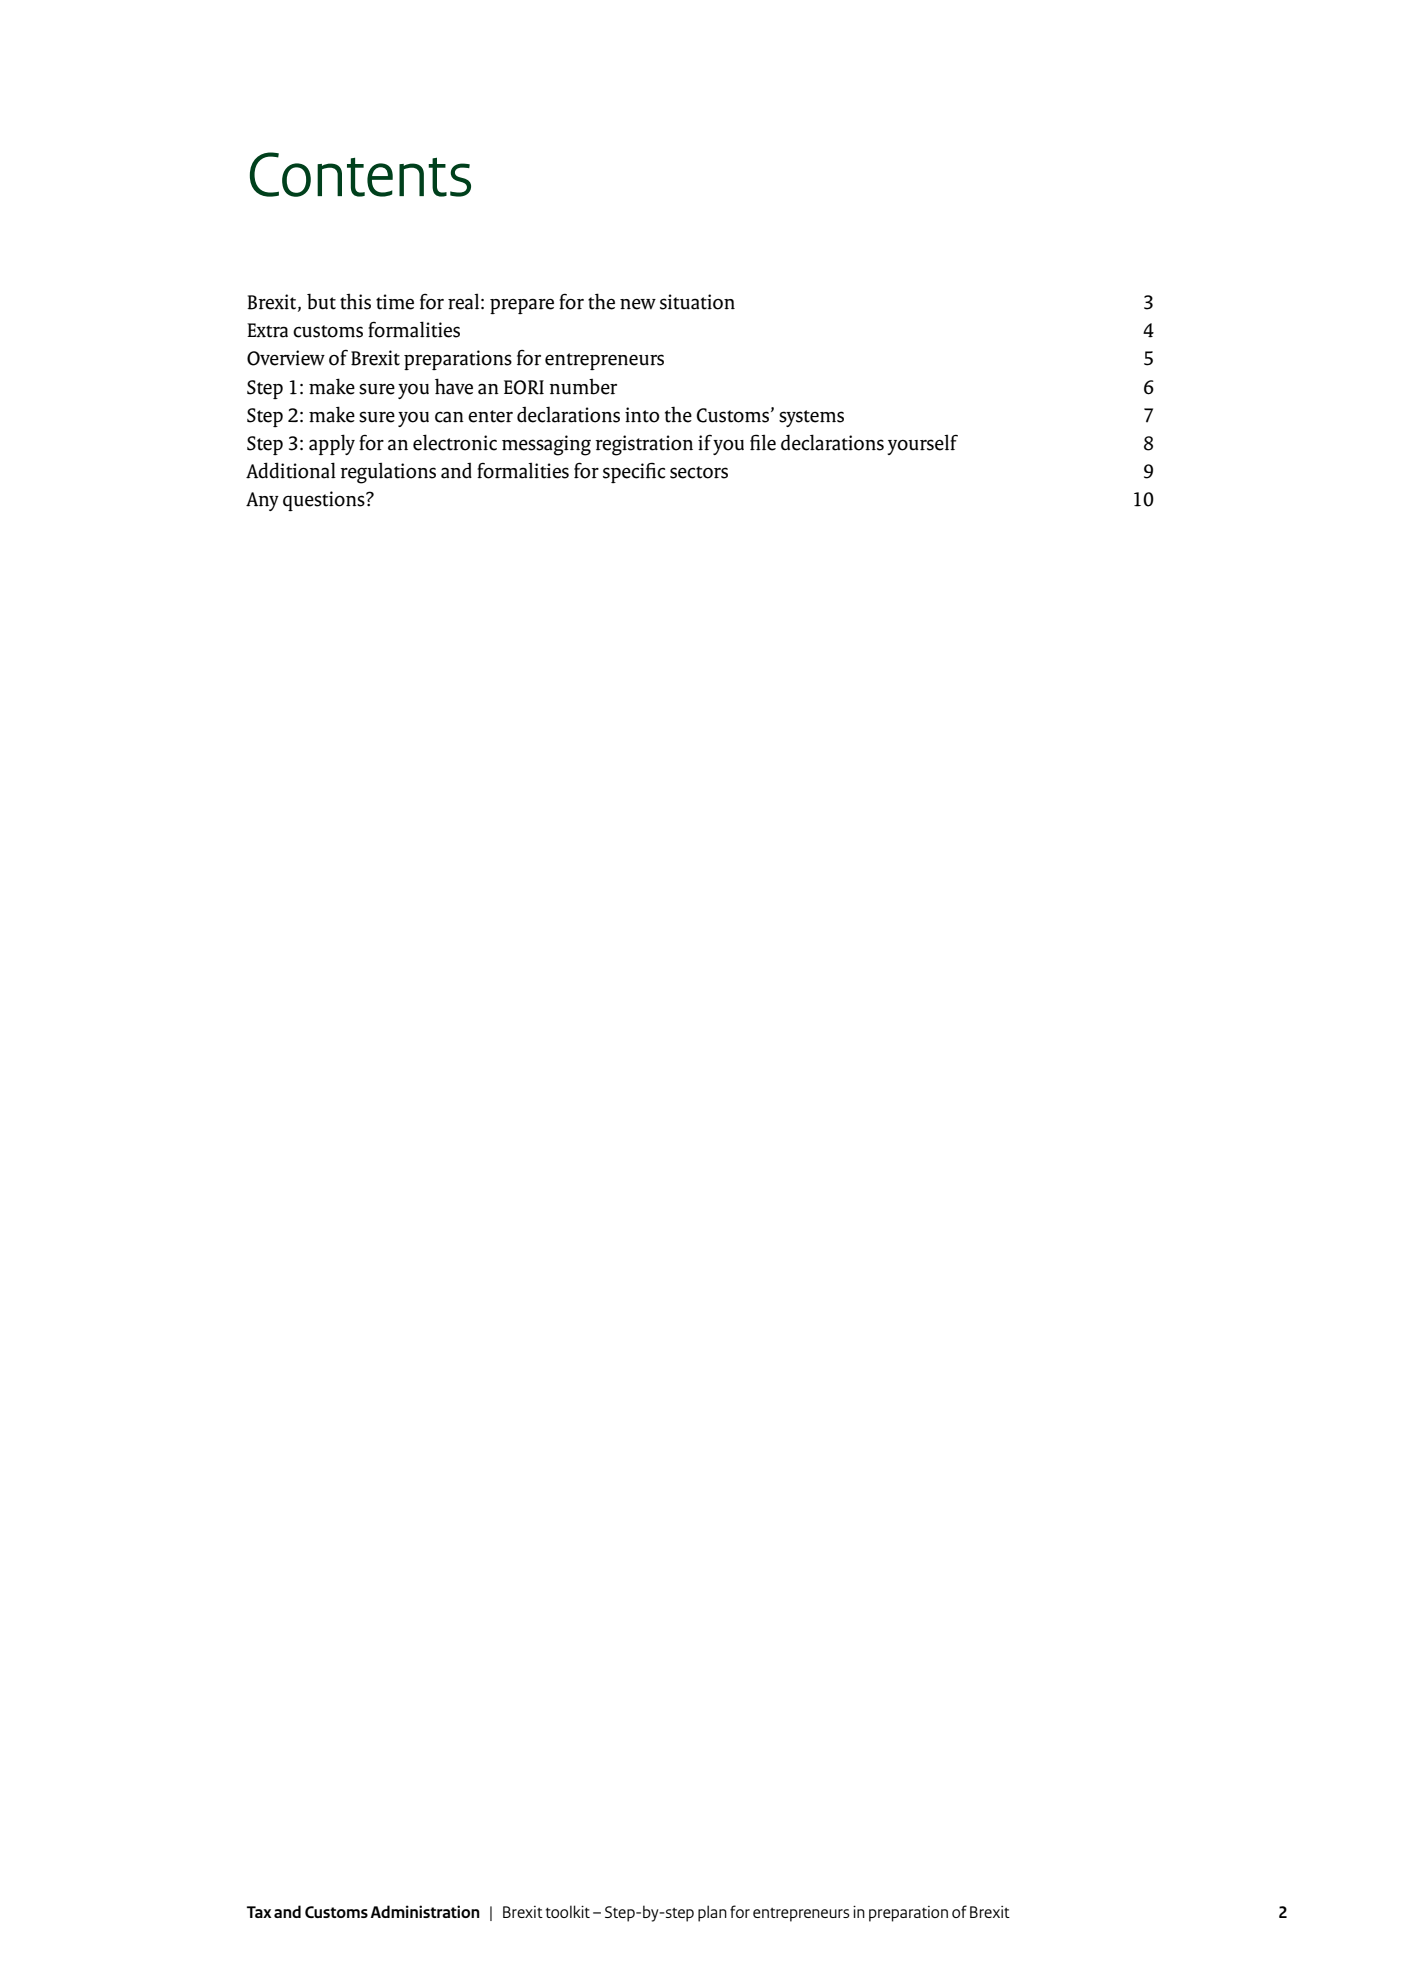 This screenshot has width=1401, height=1981. What do you see at coordinates (325, 501) in the screenshot?
I see `questions` at bounding box center [325, 501].
